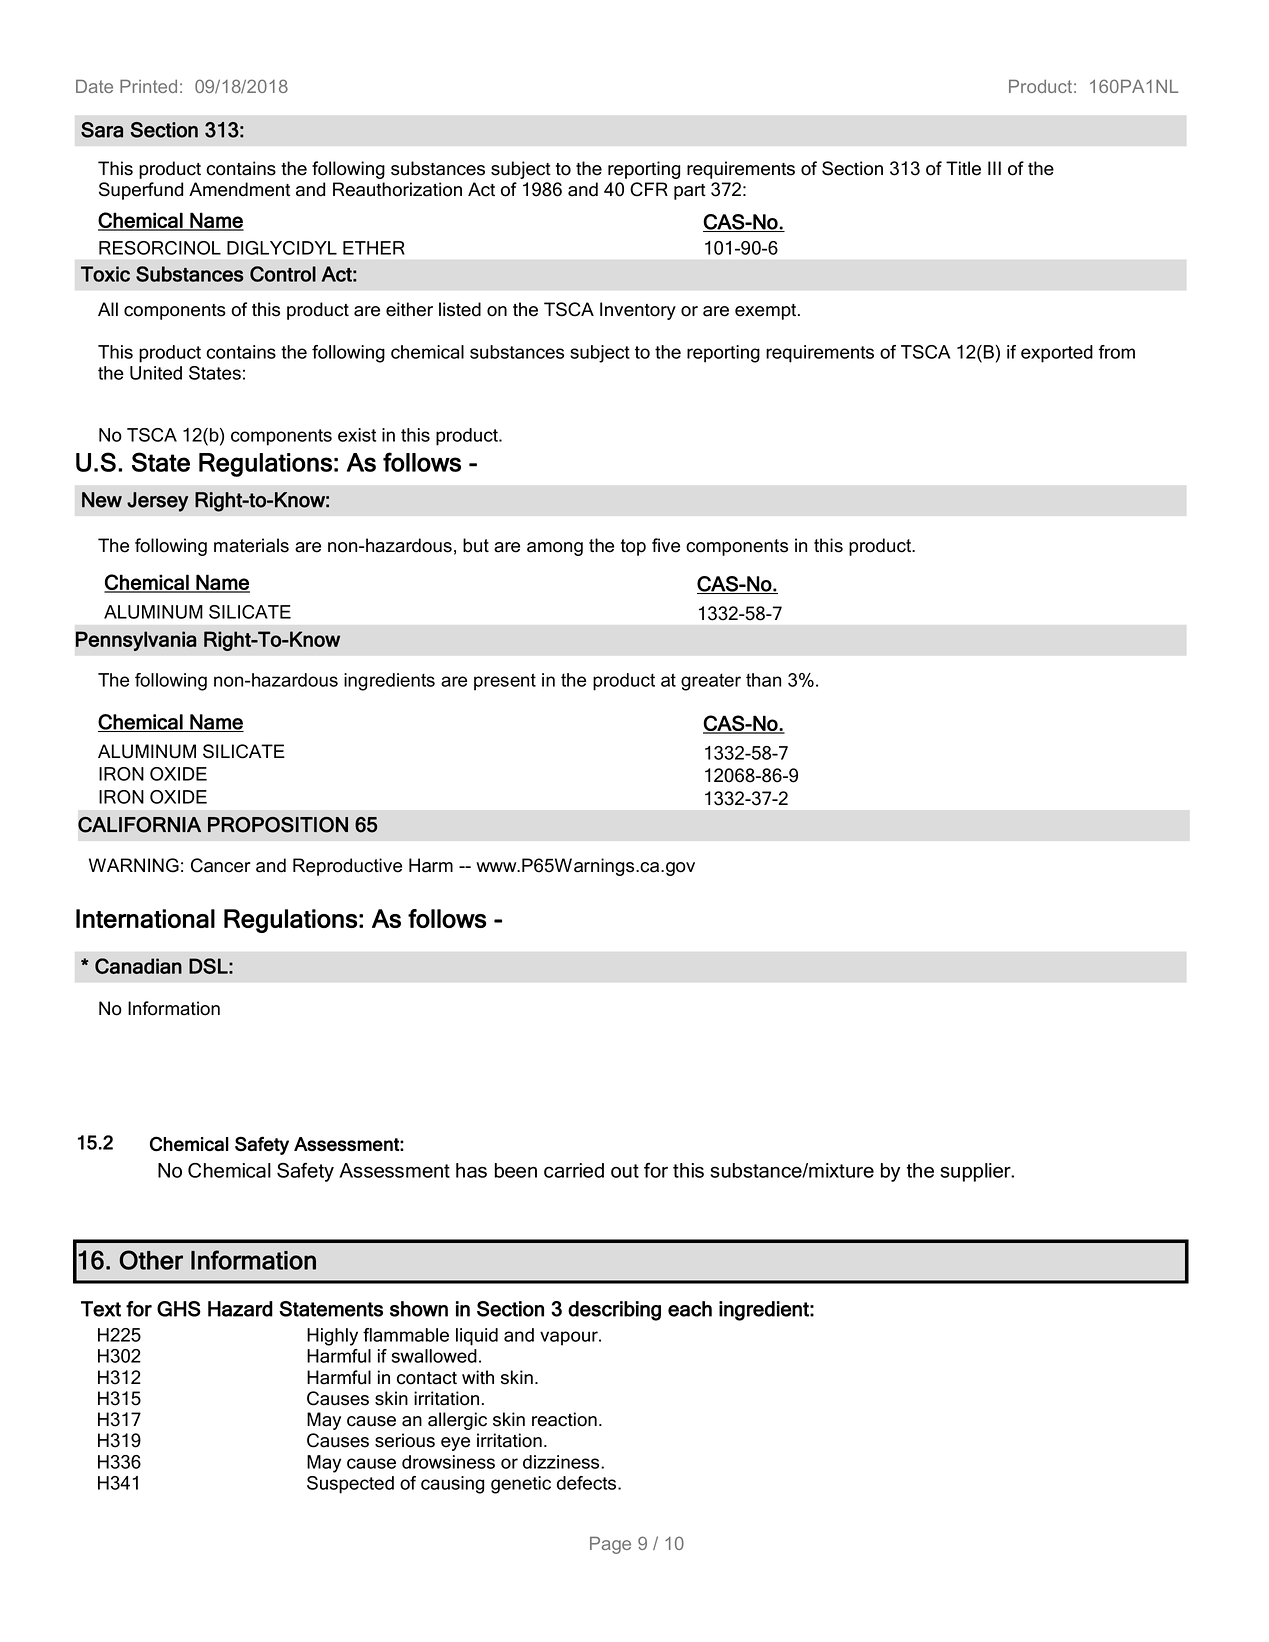  Describe the element at coordinates (350, 1485) in the document. I see `Suspected` at that location.
